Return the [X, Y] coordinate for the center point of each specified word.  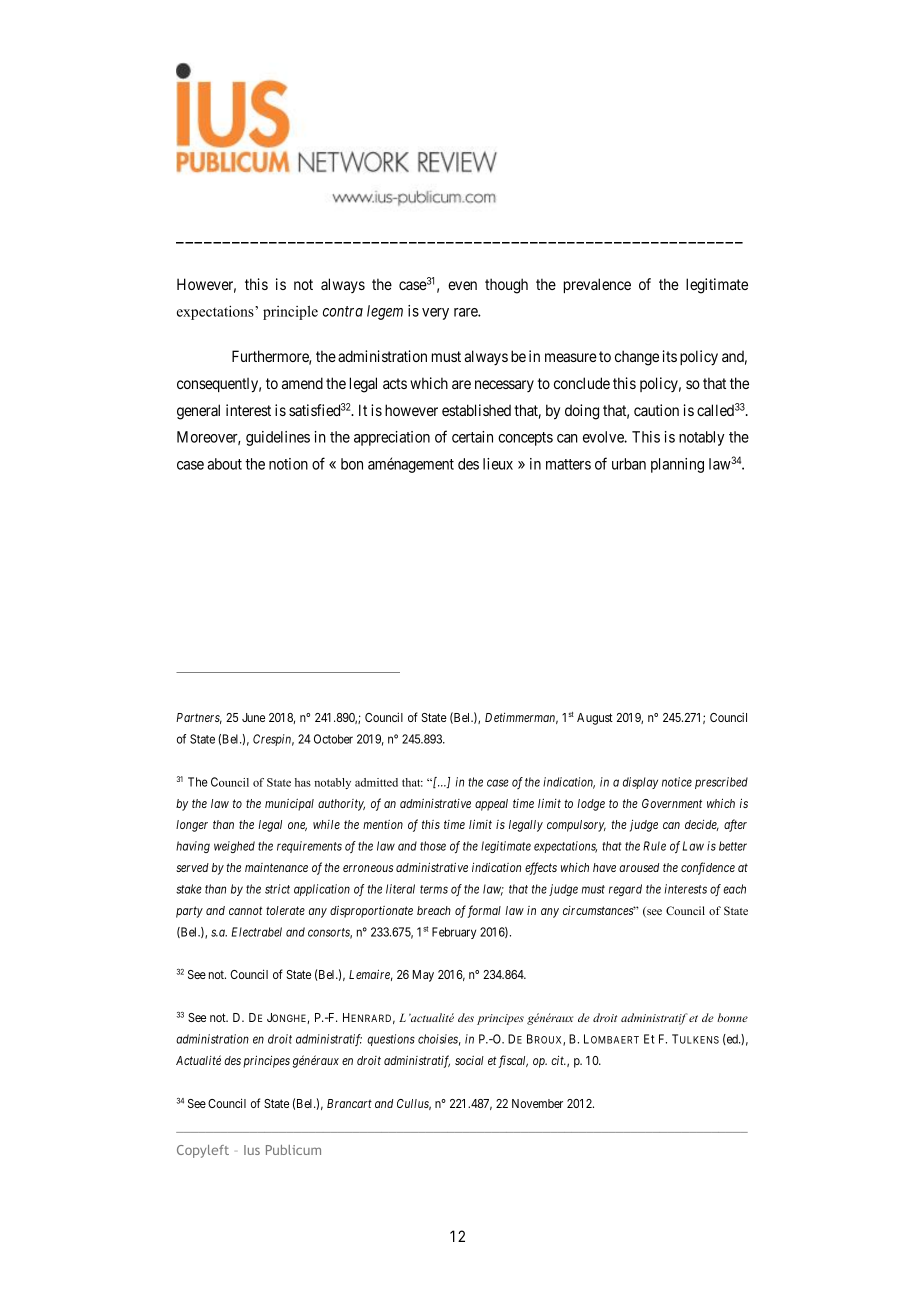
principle [290, 313]
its [670, 356]
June [253, 717]
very [435, 314]
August [595, 719]
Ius [252, 1150]
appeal [491, 805]
